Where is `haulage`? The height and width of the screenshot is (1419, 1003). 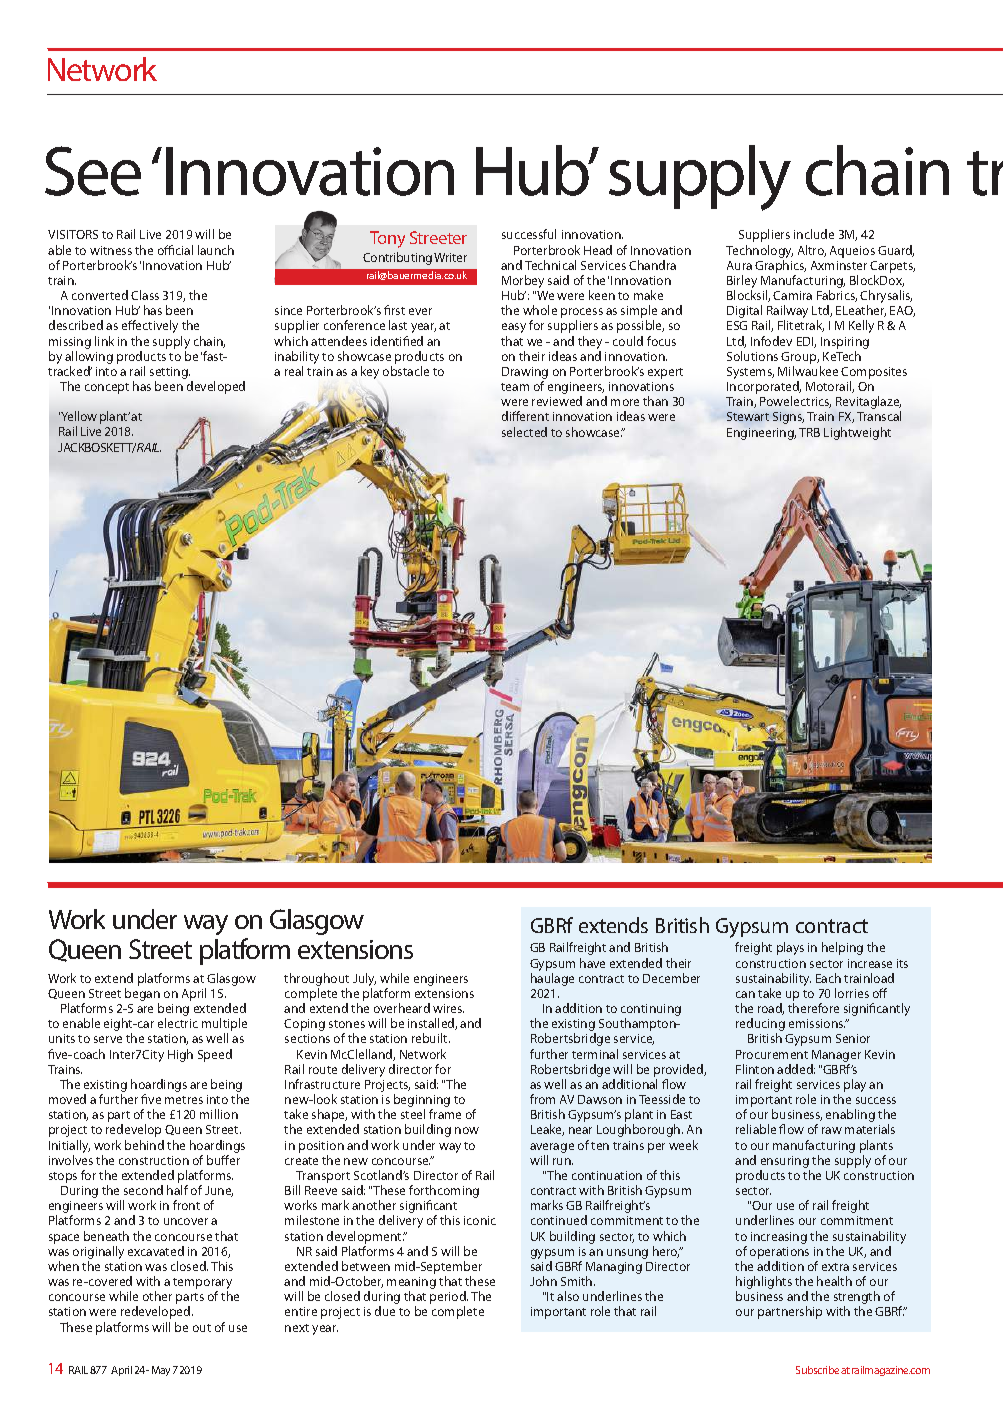 haulage is located at coordinates (552, 979).
